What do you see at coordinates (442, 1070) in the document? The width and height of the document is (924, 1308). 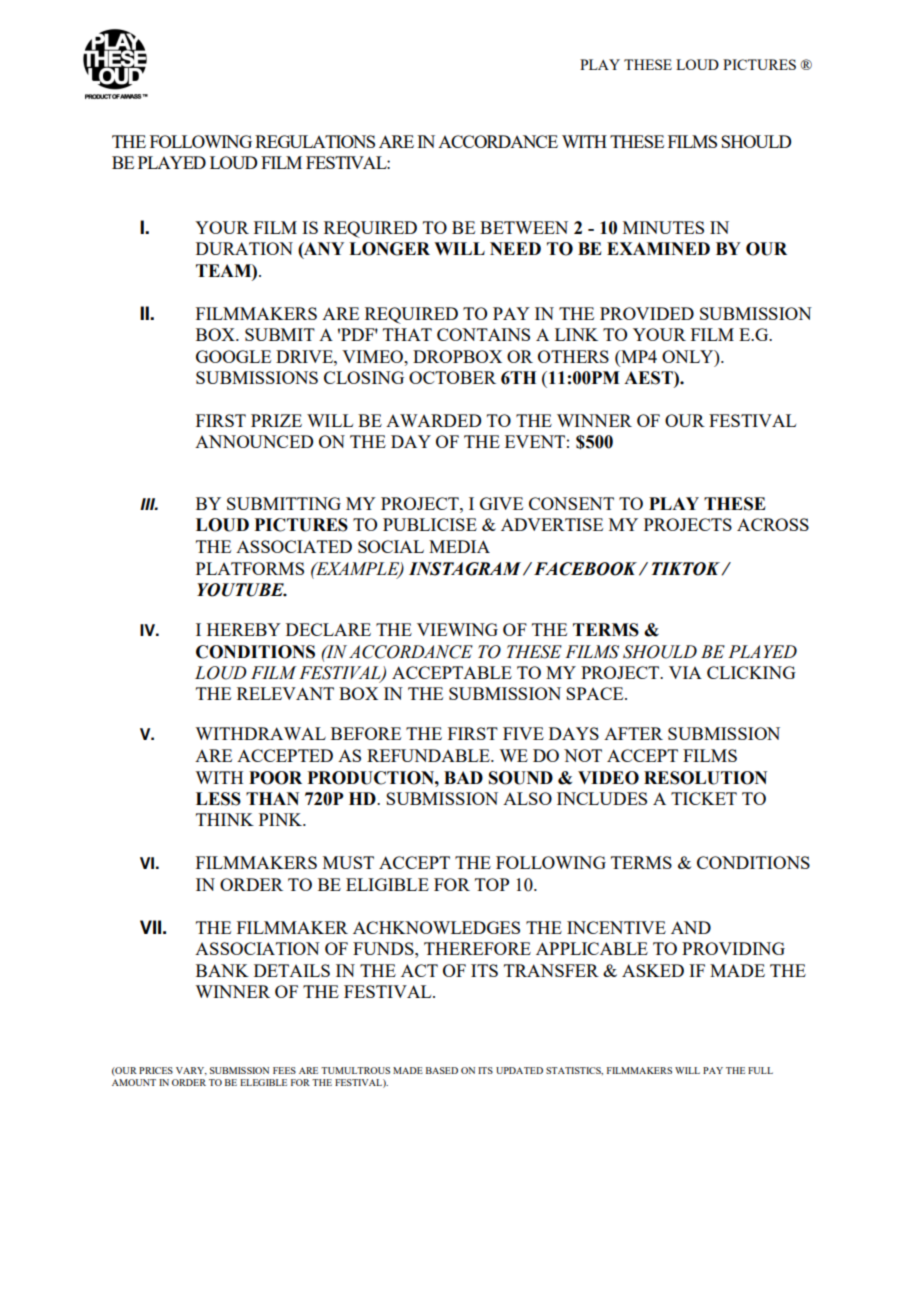 I see `BASED` at bounding box center [442, 1070].
